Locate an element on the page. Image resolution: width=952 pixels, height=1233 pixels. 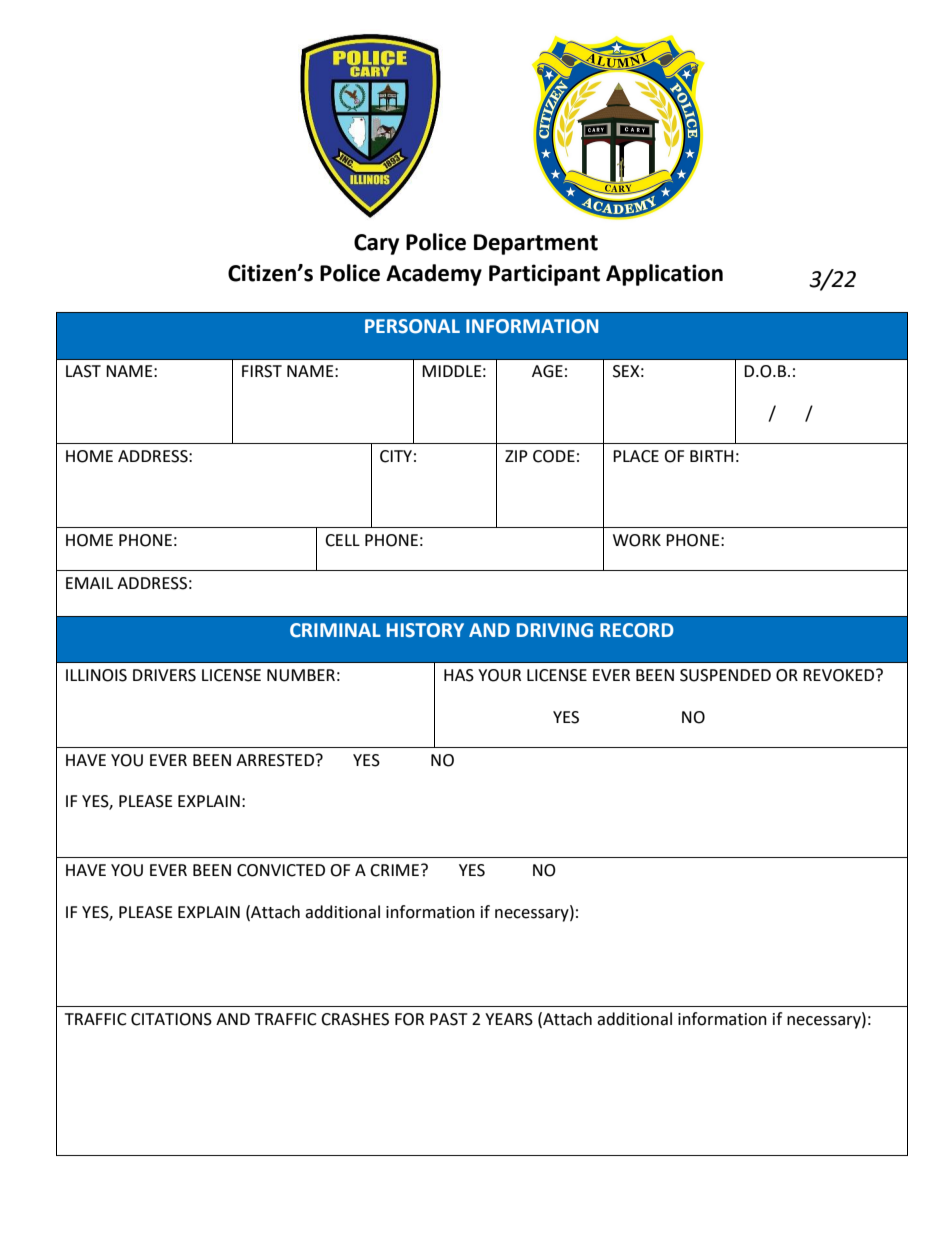
DRIVERS is located at coordinates (164, 675).
